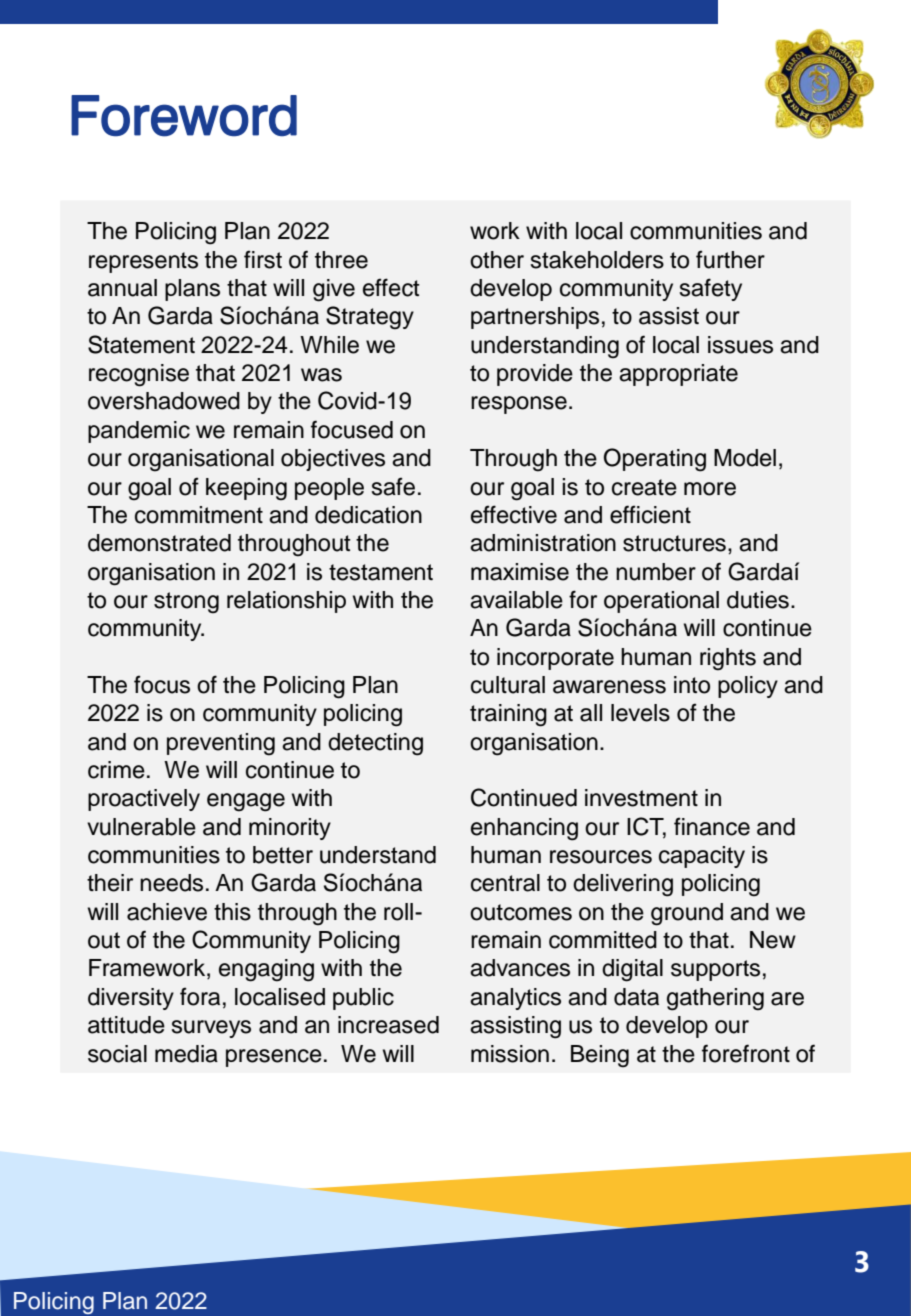  I want to click on recognise, so click(139, 375).
